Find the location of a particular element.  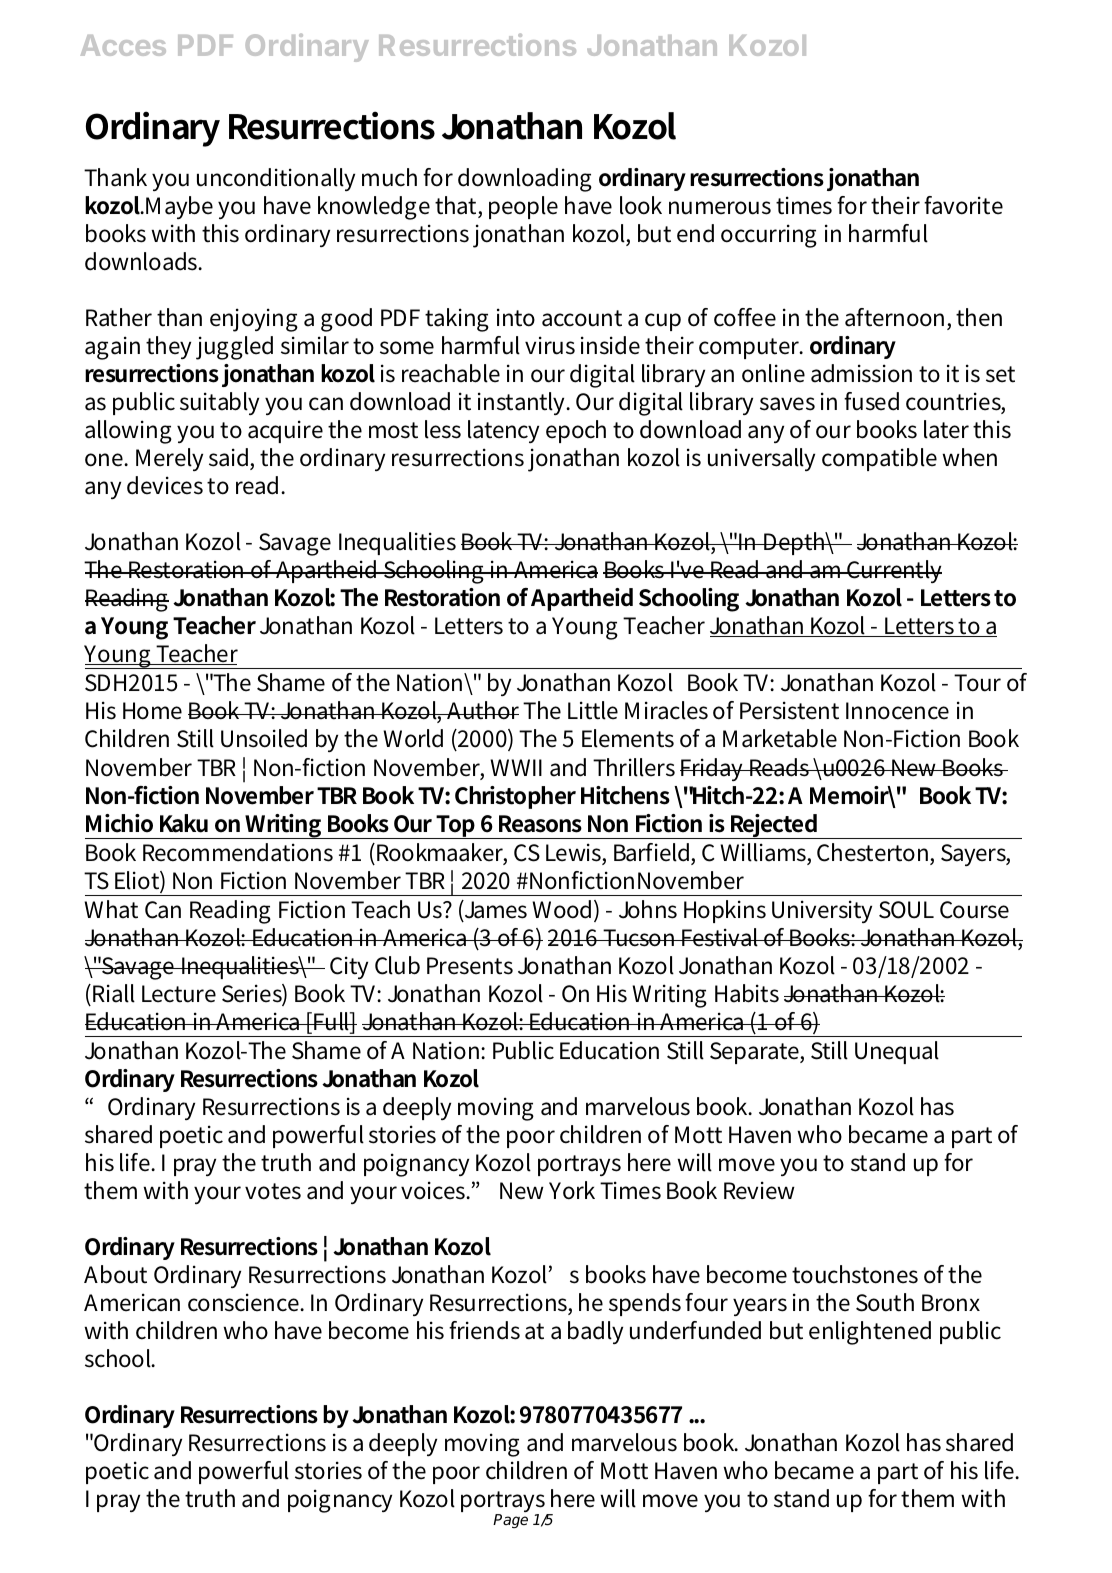

favorite is located at coordinates (963, 205).
